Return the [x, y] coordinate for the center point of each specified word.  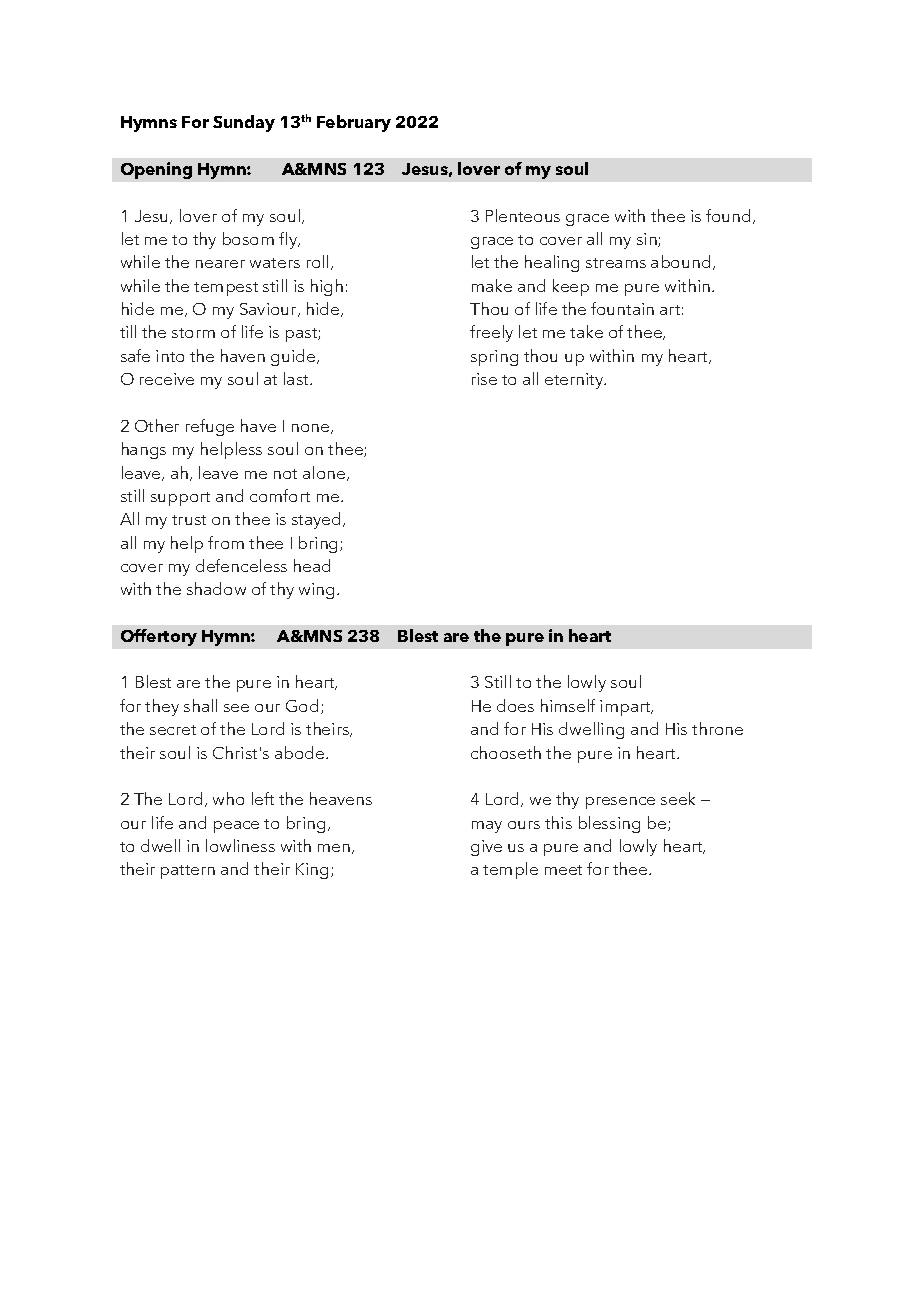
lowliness [240, 845]
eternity [575, 381]
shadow [216, 588]
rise [484, 379]
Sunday [244, 123]
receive [167, 379]
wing [318, 591]
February [354, 123]
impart [626, 708]
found [730, 216]
